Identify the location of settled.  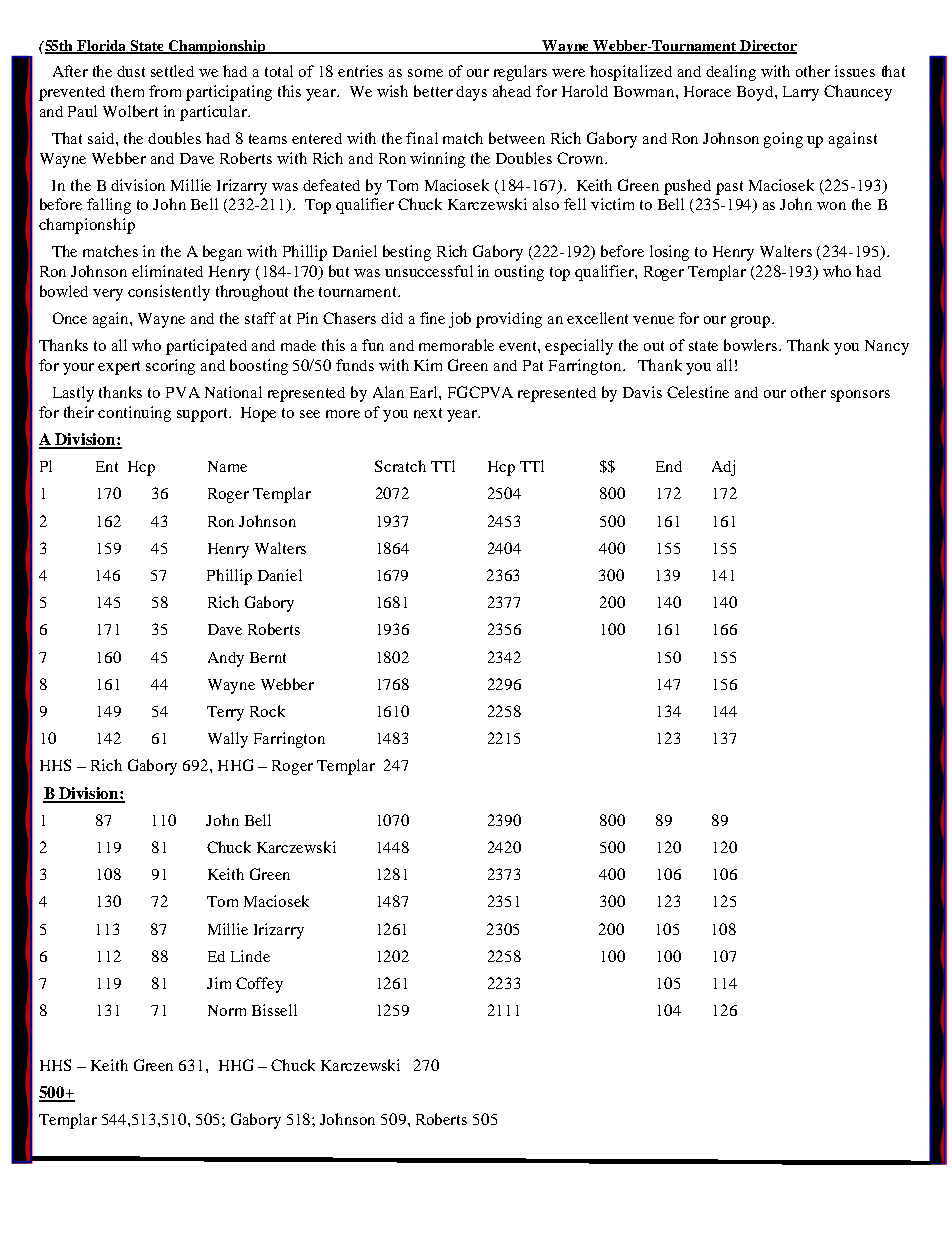
(172, 71).
